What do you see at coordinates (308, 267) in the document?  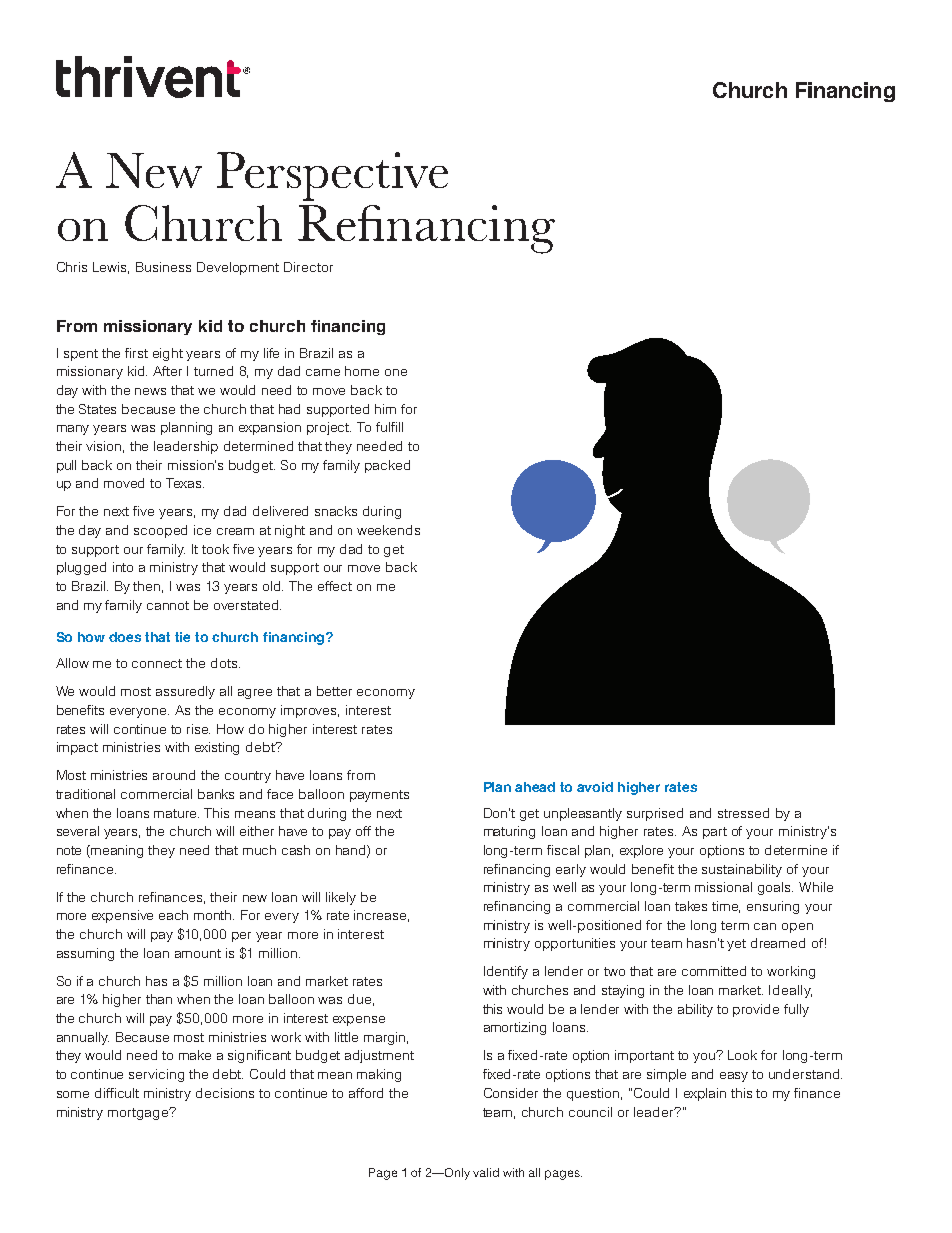 I see `Director` at bounding box center [308, 267].
